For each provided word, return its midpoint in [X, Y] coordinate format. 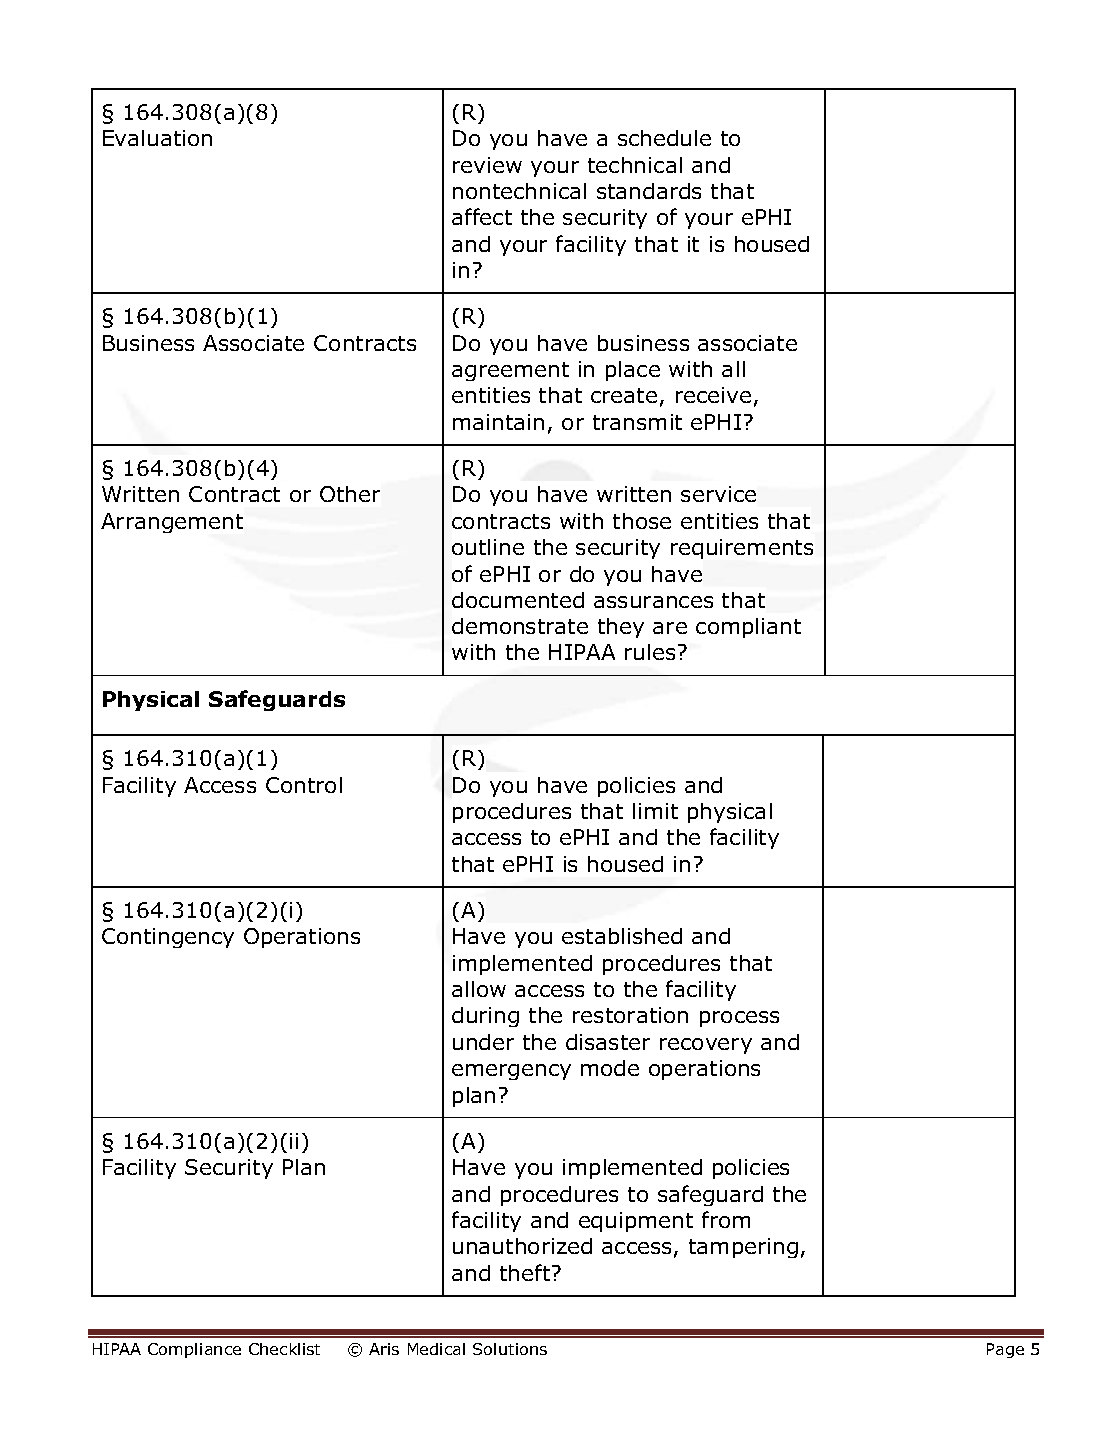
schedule [664, 138]
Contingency [168, 938]
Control [304, 785]
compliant [748, 628]
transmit [637, 422]
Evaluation [157, 138]
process [739, 1019]
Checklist [284, 1349]
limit [655, 811]
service [718, 494]
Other [350, 494]
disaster [608, 1042]
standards [649, 191]
